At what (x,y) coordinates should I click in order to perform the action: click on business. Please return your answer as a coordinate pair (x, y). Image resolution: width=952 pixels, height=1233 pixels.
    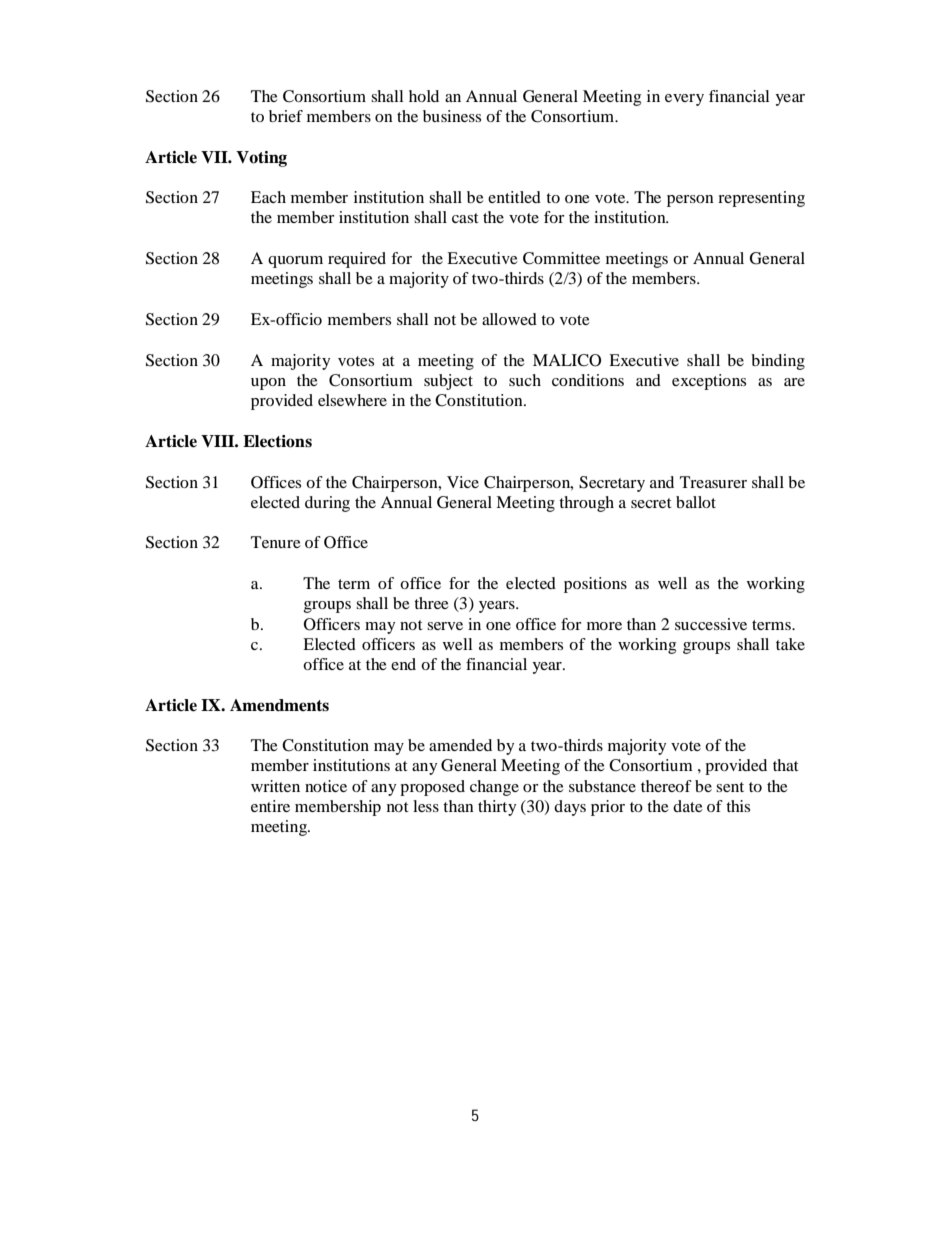
    Looking at the image, I should click on (452, 116).
